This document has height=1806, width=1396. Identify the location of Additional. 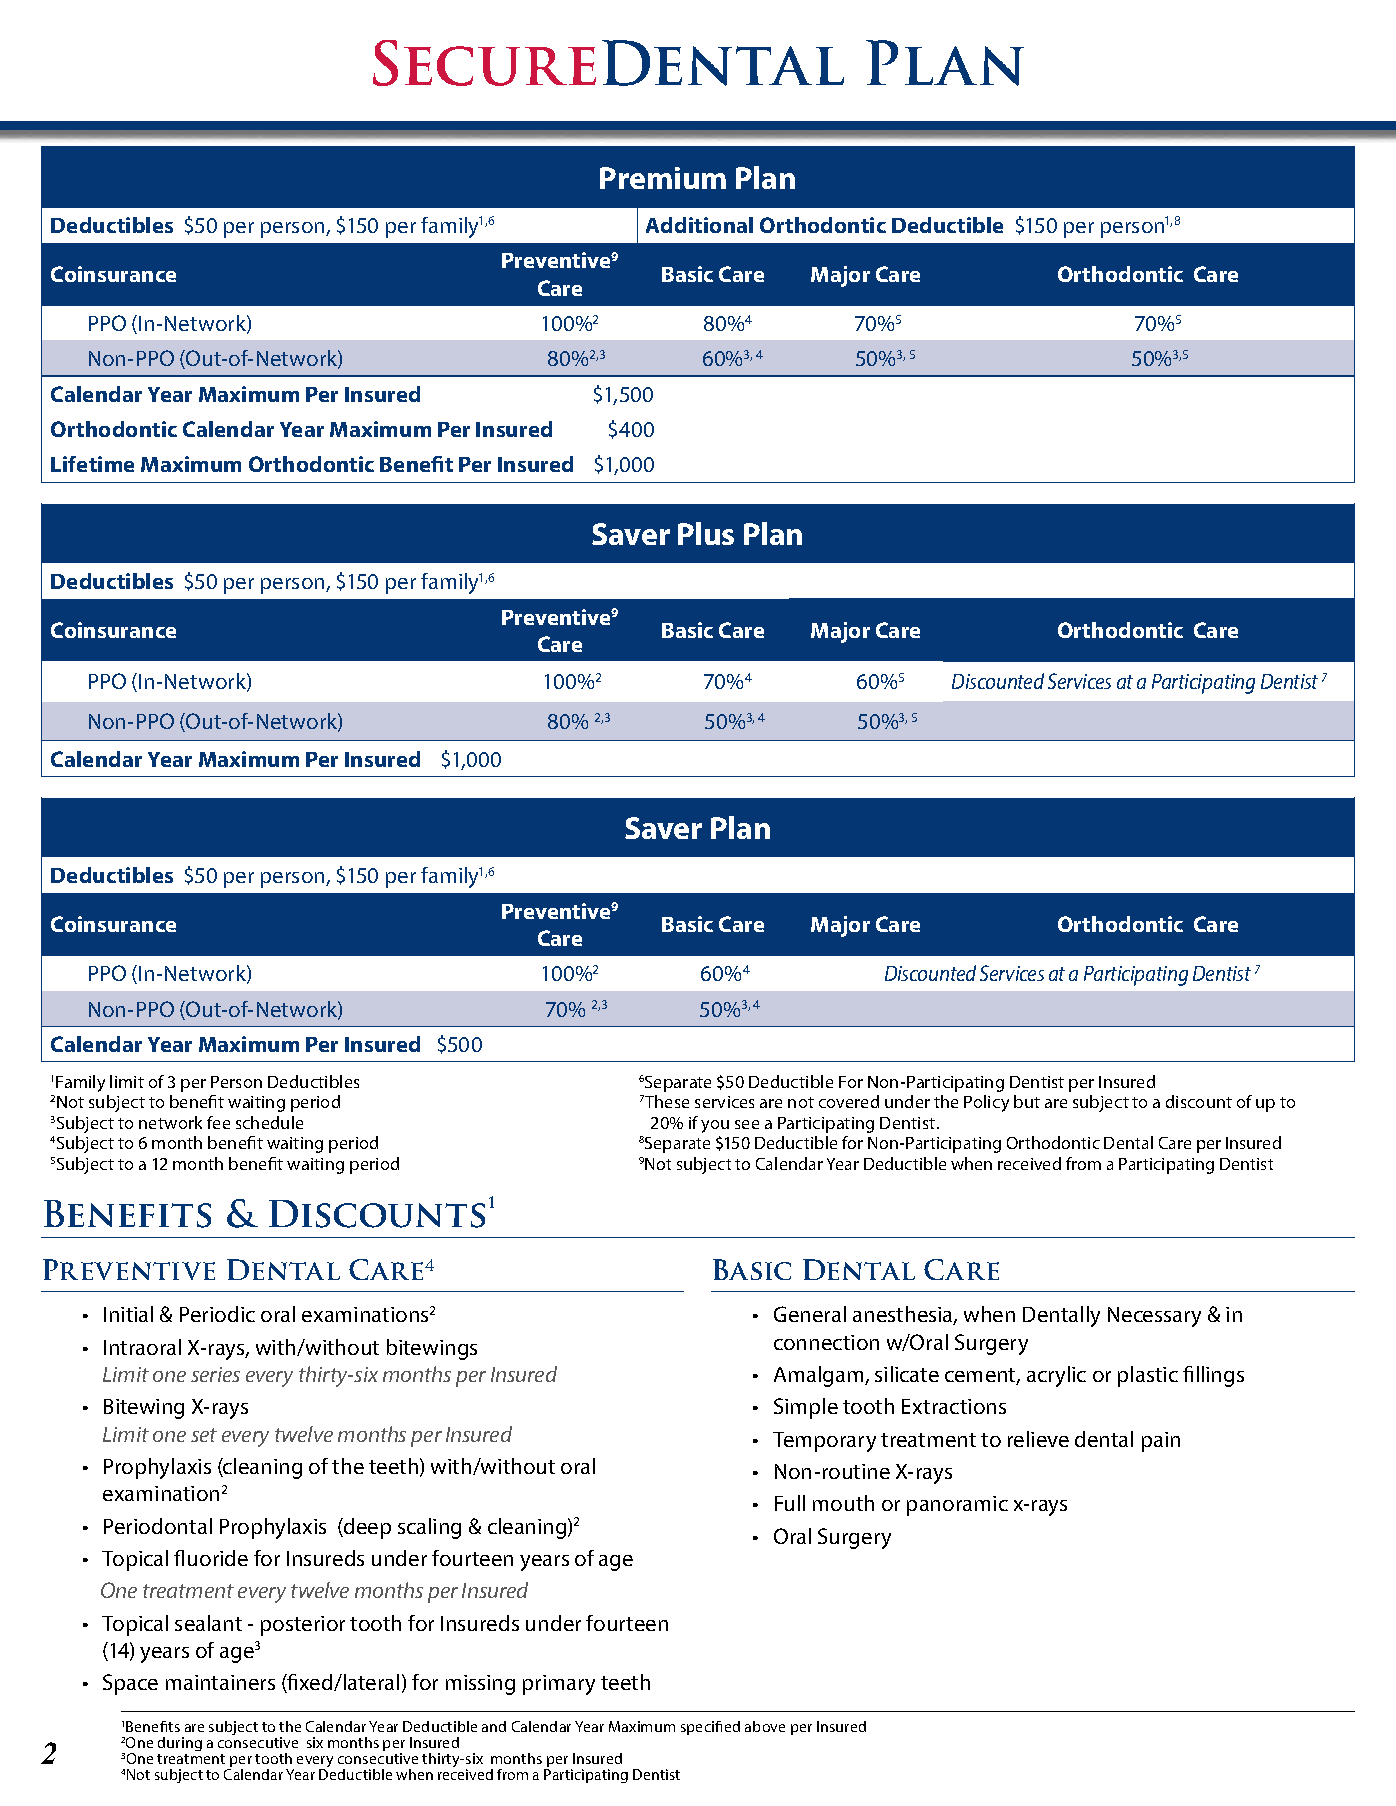
(699, 225).
